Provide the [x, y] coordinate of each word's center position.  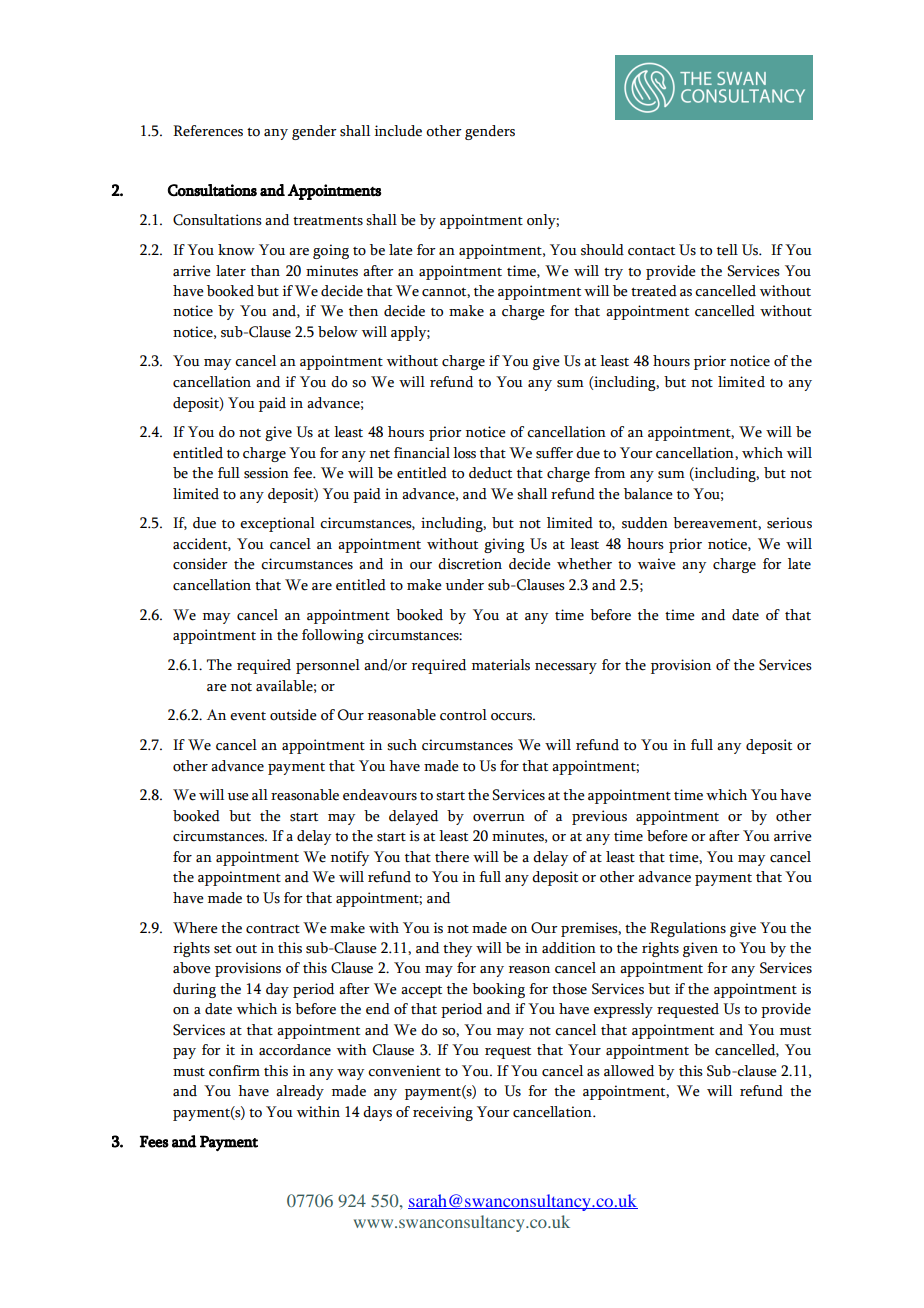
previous [599, 817]
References [208, 131]
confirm [234, 1071]
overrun [499, 818]
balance [648, 494]
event [248, 716]
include [398, 131]
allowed [629, 1071]
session [266, 473]
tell [727, 250]
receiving [443, 1113]
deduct [490, 473]
